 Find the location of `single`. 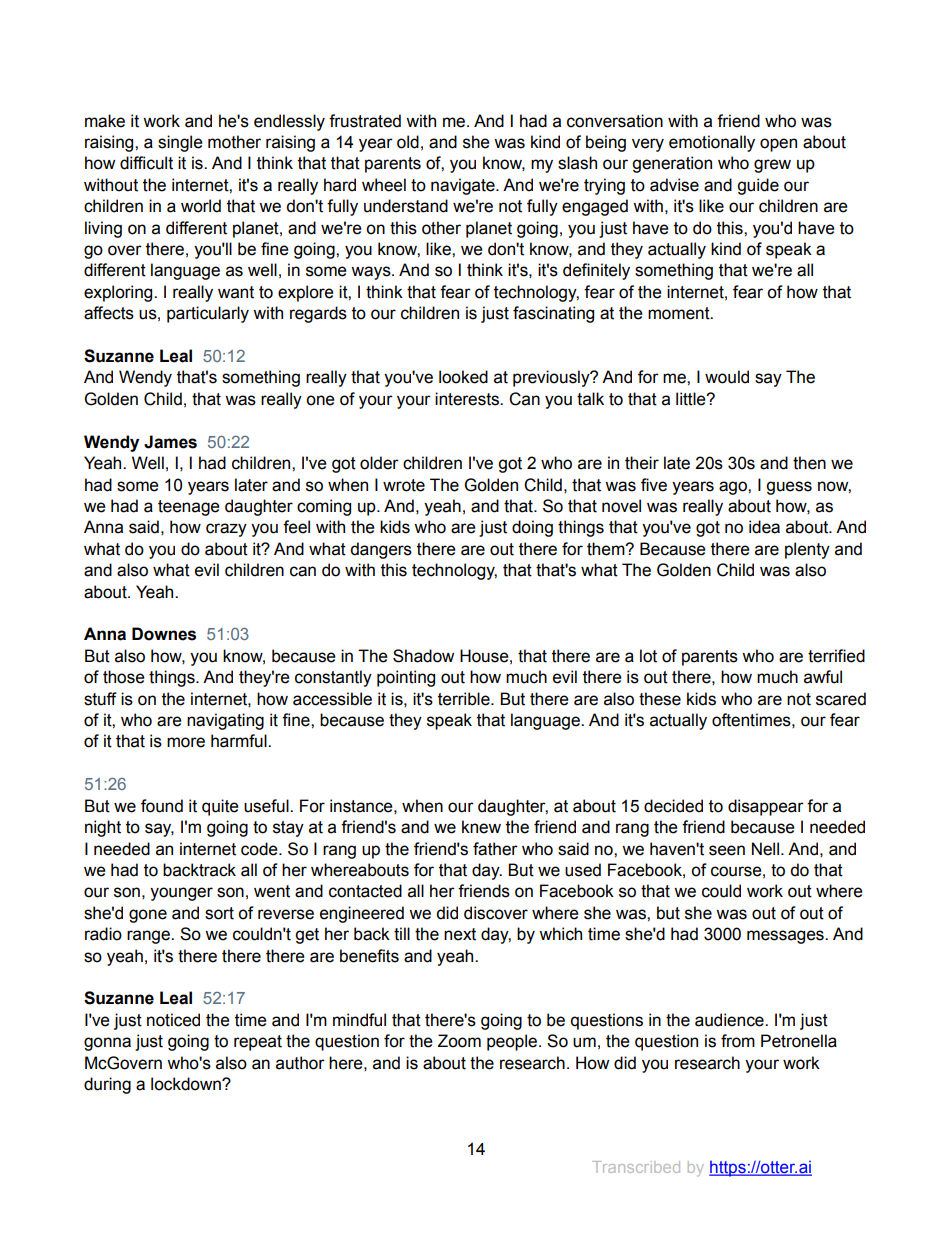

single is located at coordinates (180, 143).
